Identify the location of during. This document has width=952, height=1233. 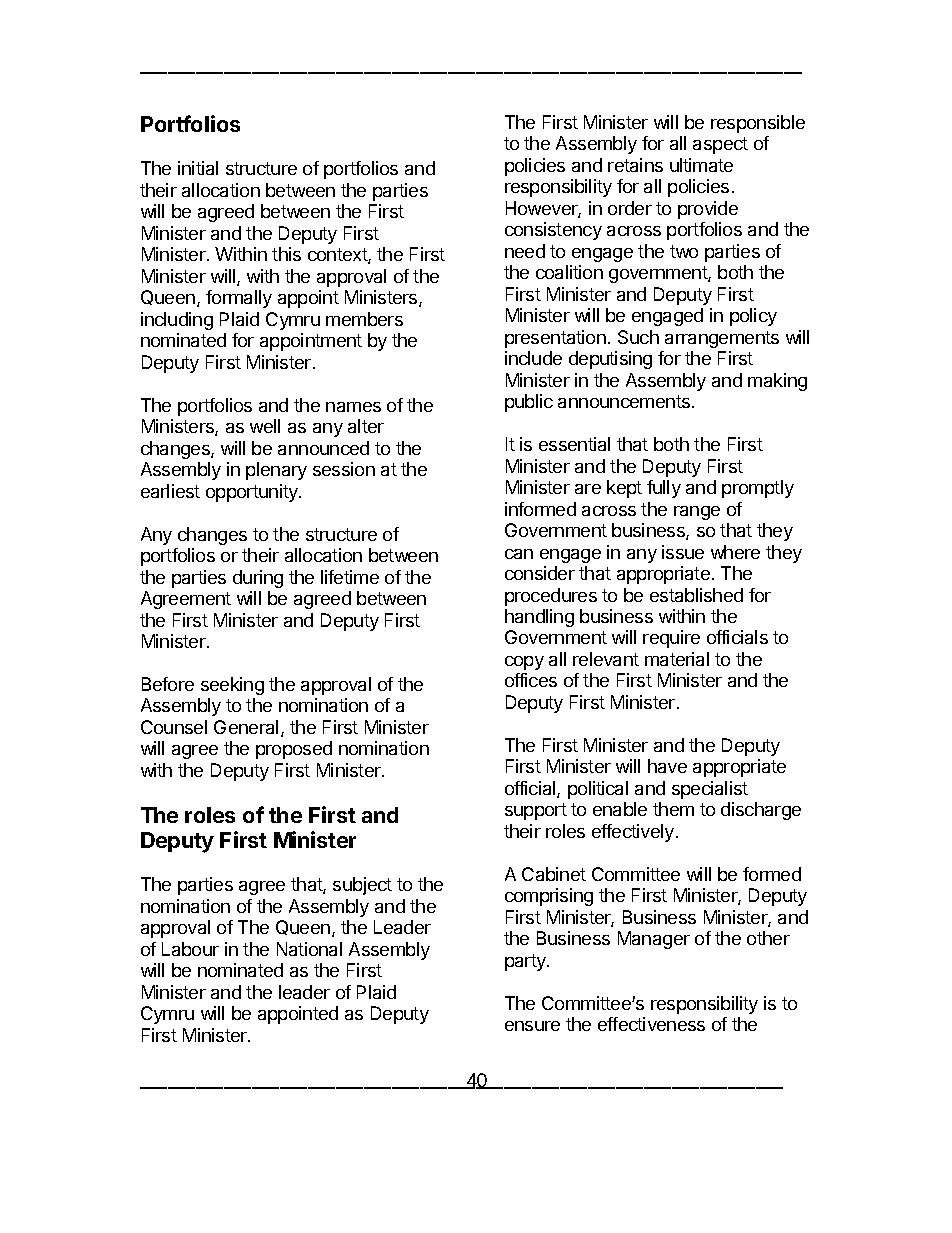
(258, 579).
